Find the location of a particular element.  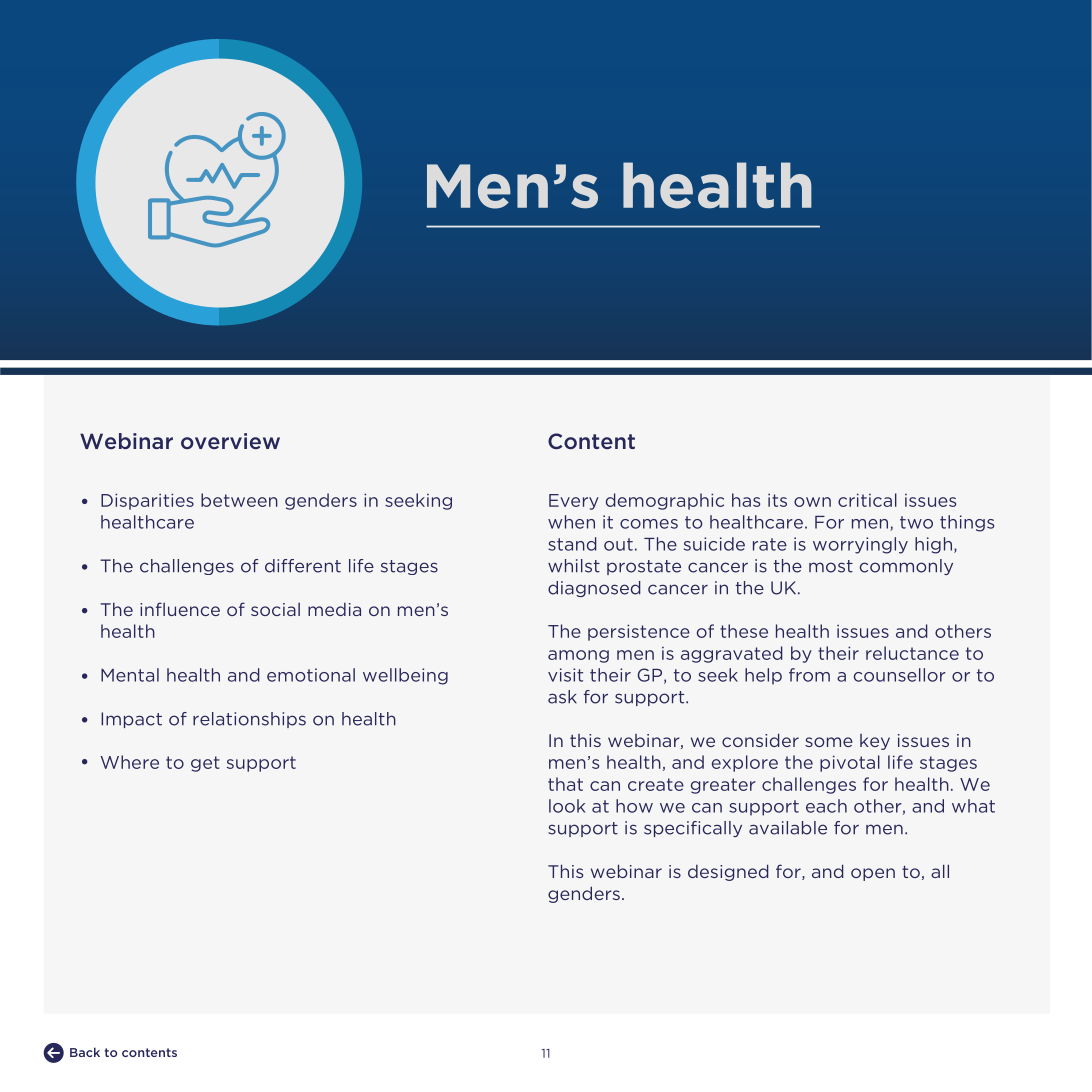

Back is located at coordinates (85, 1052).
